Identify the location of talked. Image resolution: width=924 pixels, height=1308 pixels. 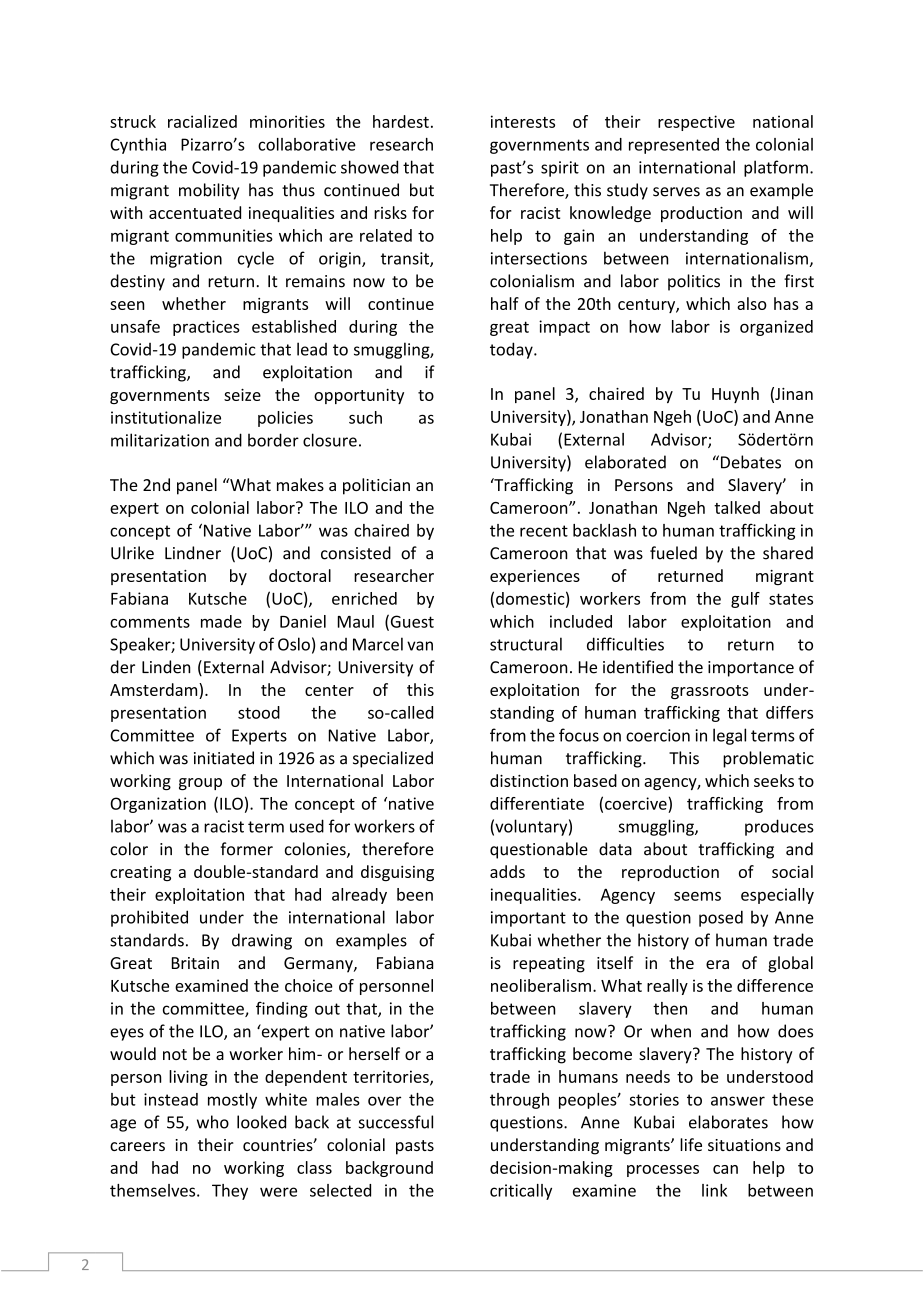
(737, 507).
